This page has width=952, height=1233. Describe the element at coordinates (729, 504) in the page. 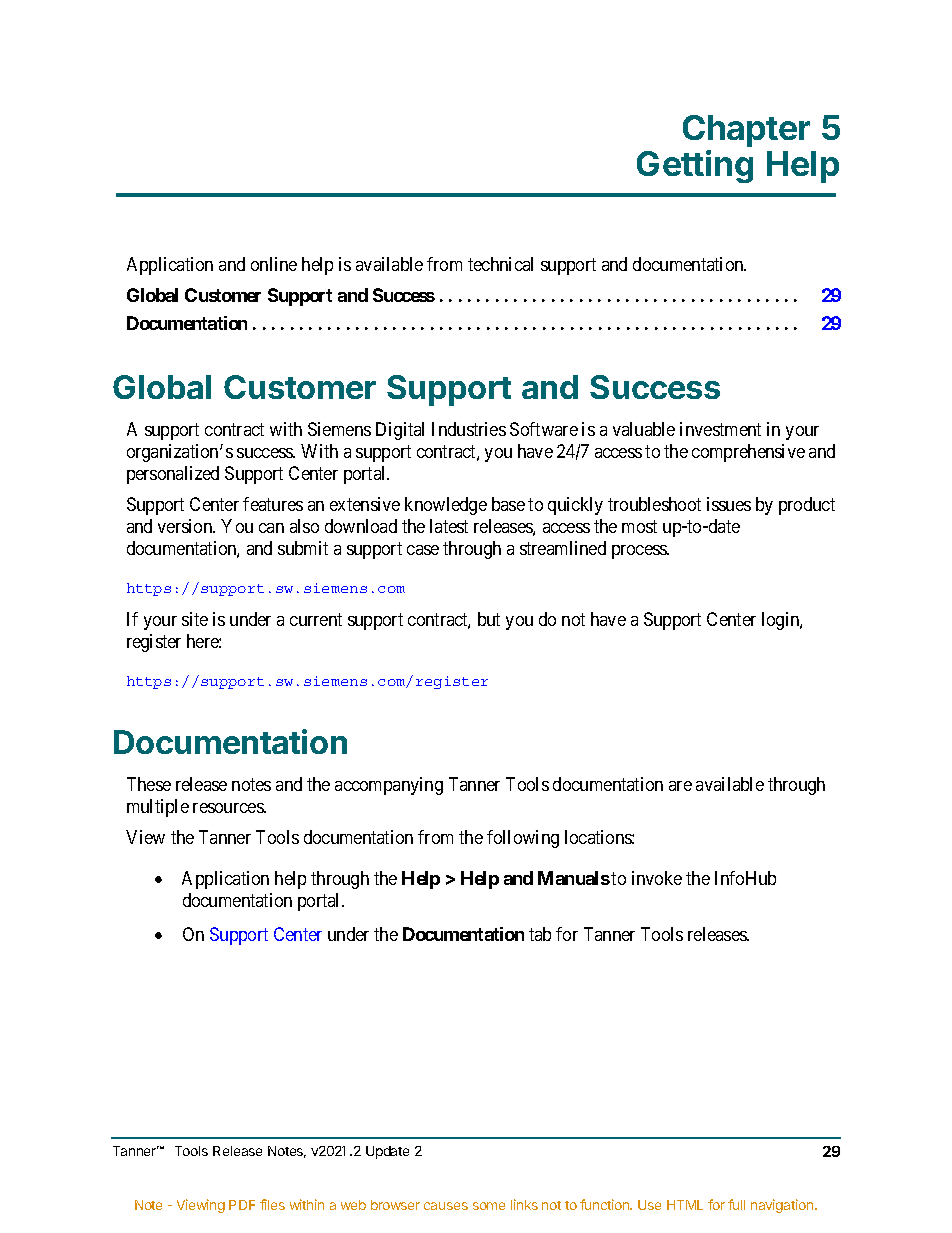

I see `issues` at that location.
